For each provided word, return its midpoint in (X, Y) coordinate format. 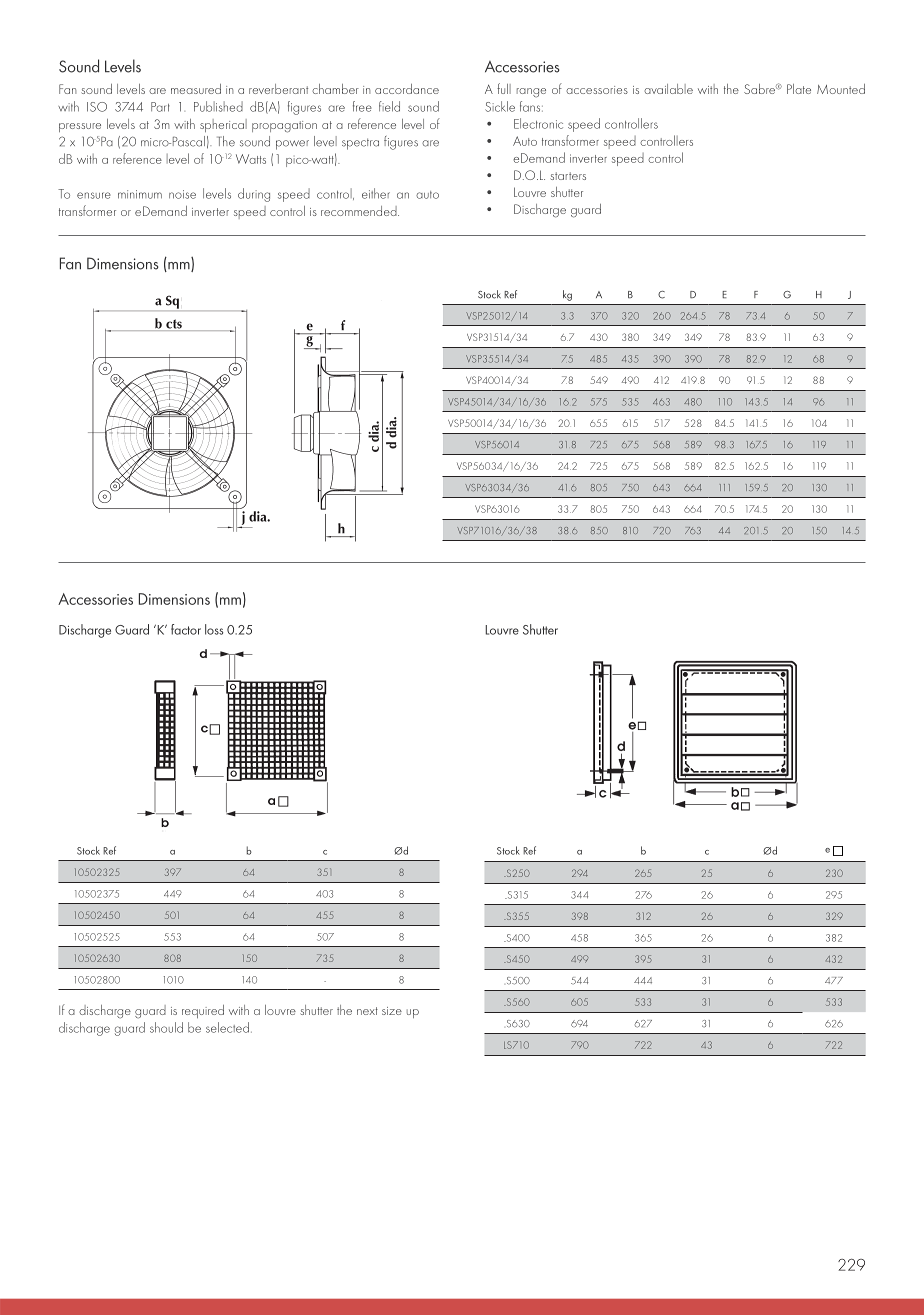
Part (160, 107)
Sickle (500, 106)
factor (186, 629)
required (203, 1011)
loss (214, 629)
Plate (799, 89)
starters (568, 176)
